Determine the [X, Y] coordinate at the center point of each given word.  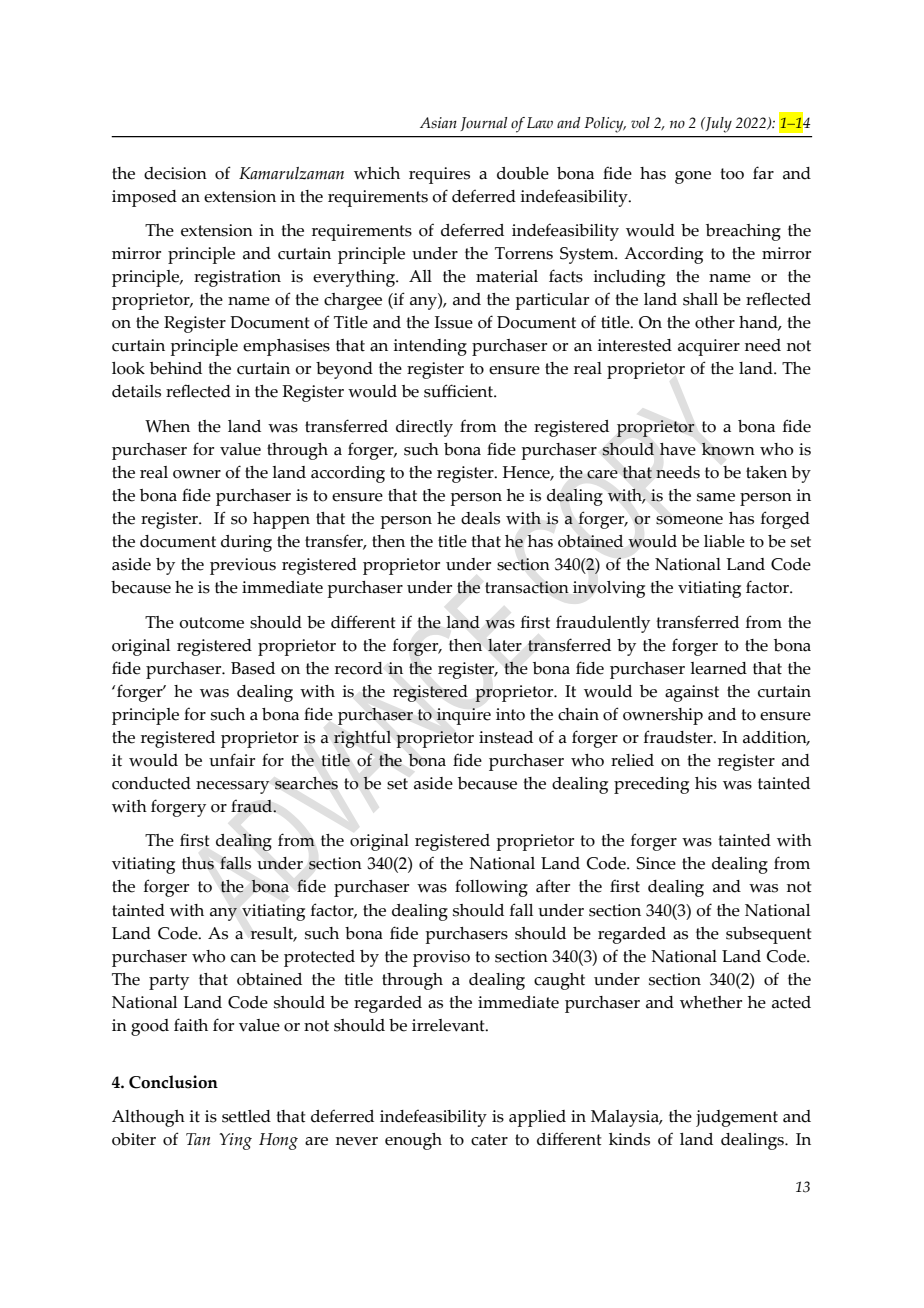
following [491, 888]
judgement [737, 1118]
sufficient [459, 391]
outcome [211, 623]
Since [656, 863]
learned [718, 668]
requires [439, 175]
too [732, 174]
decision [175, 173]
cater [489, 1140]
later [505, 645]
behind [176, 368]
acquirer [709, 347]
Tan [198, 1139]
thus [198, 863]
